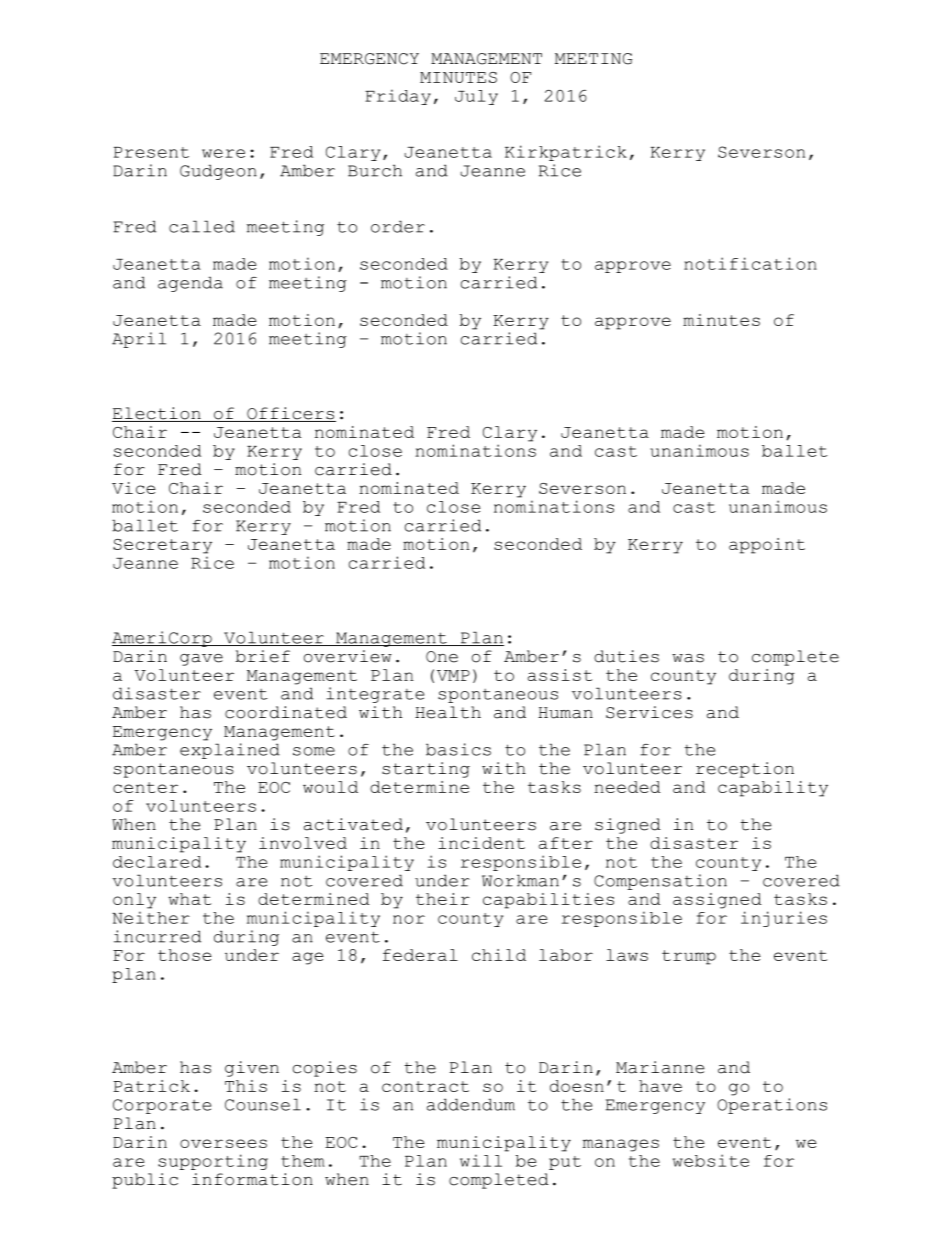 The width and height of the document is (952, 1233). Describe the element at coordinates (750, 263) in the document. I see `notification` at that location.
